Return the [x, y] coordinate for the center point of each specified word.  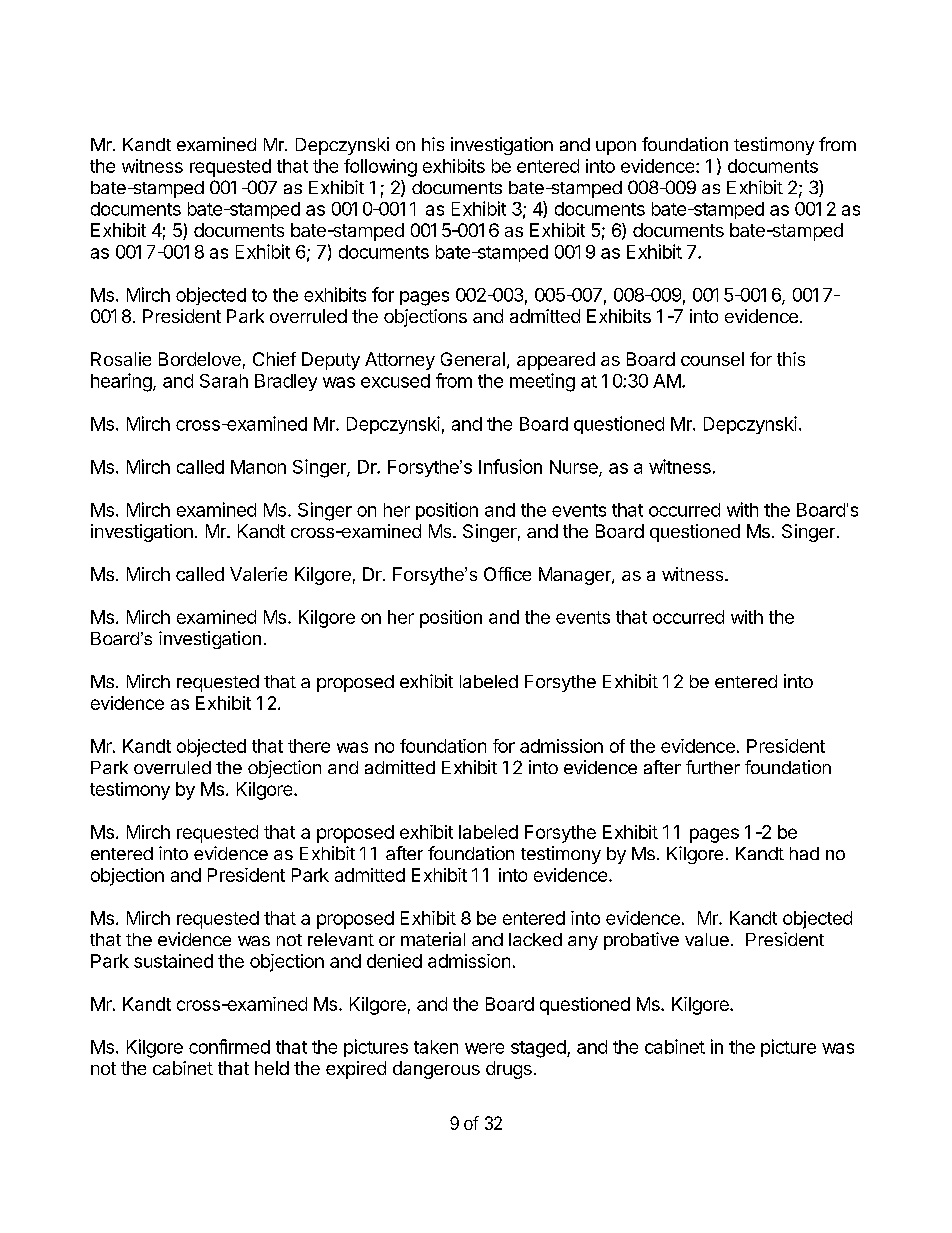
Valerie [258, 574]
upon [616, 148]
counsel [712, 359]
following [380, 168]
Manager [576, 576]
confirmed [229, 1046]
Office [507, 574]
